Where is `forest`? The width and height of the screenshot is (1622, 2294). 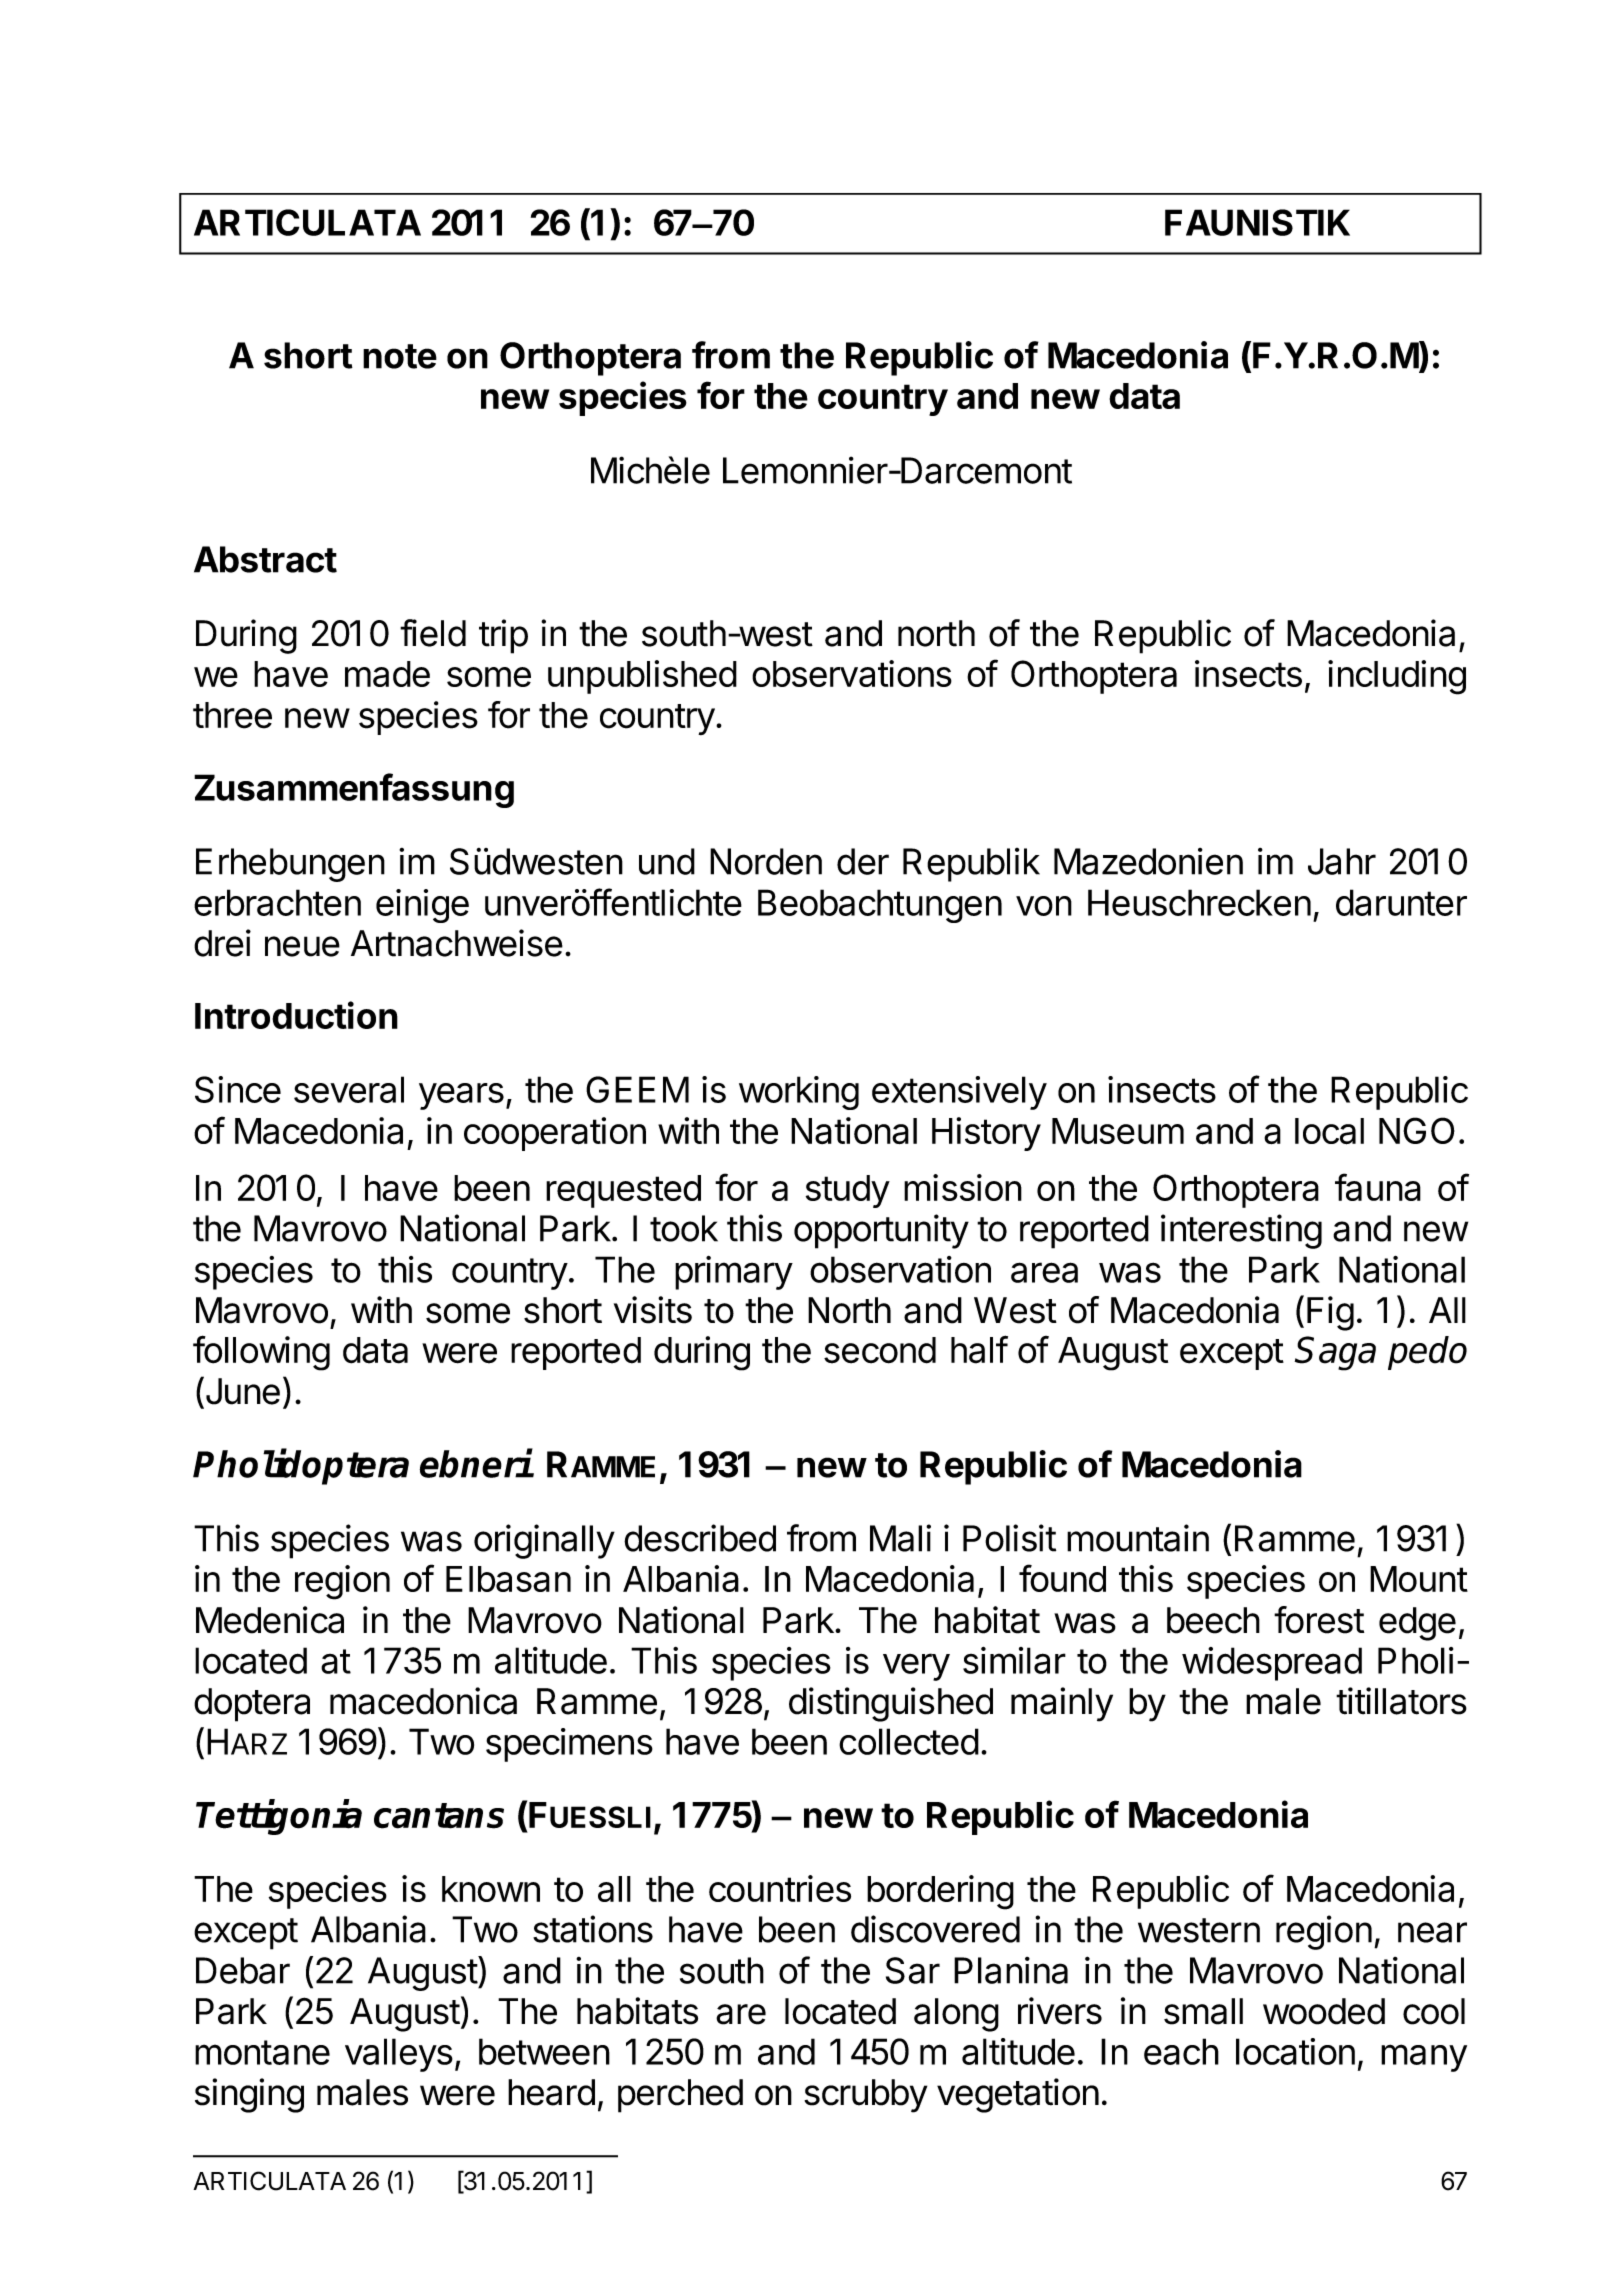 forest is located at coordinates (1319, 1620).
